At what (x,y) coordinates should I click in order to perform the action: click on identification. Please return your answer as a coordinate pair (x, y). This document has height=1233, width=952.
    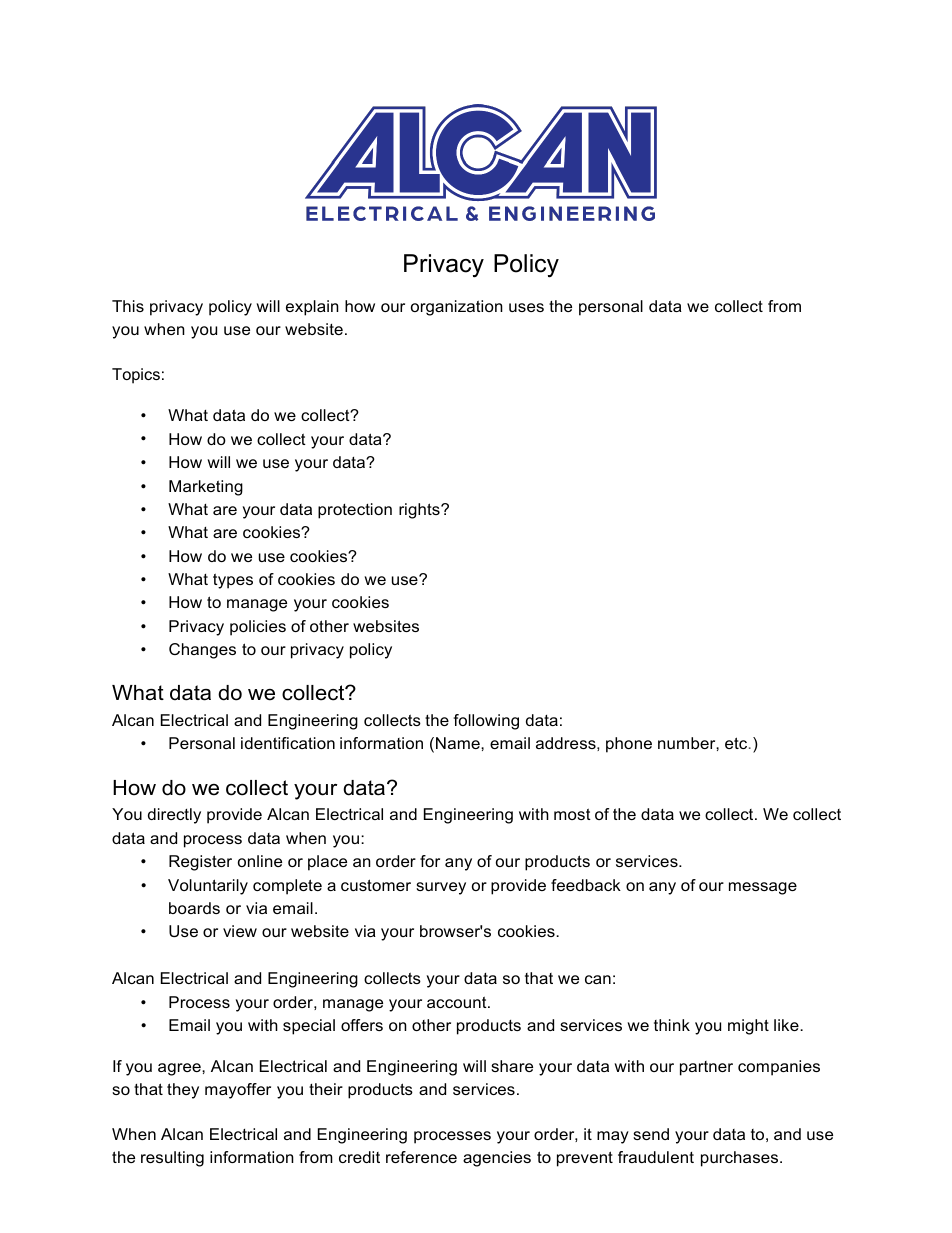
    Looking at the image, I should click on (288, 743).
